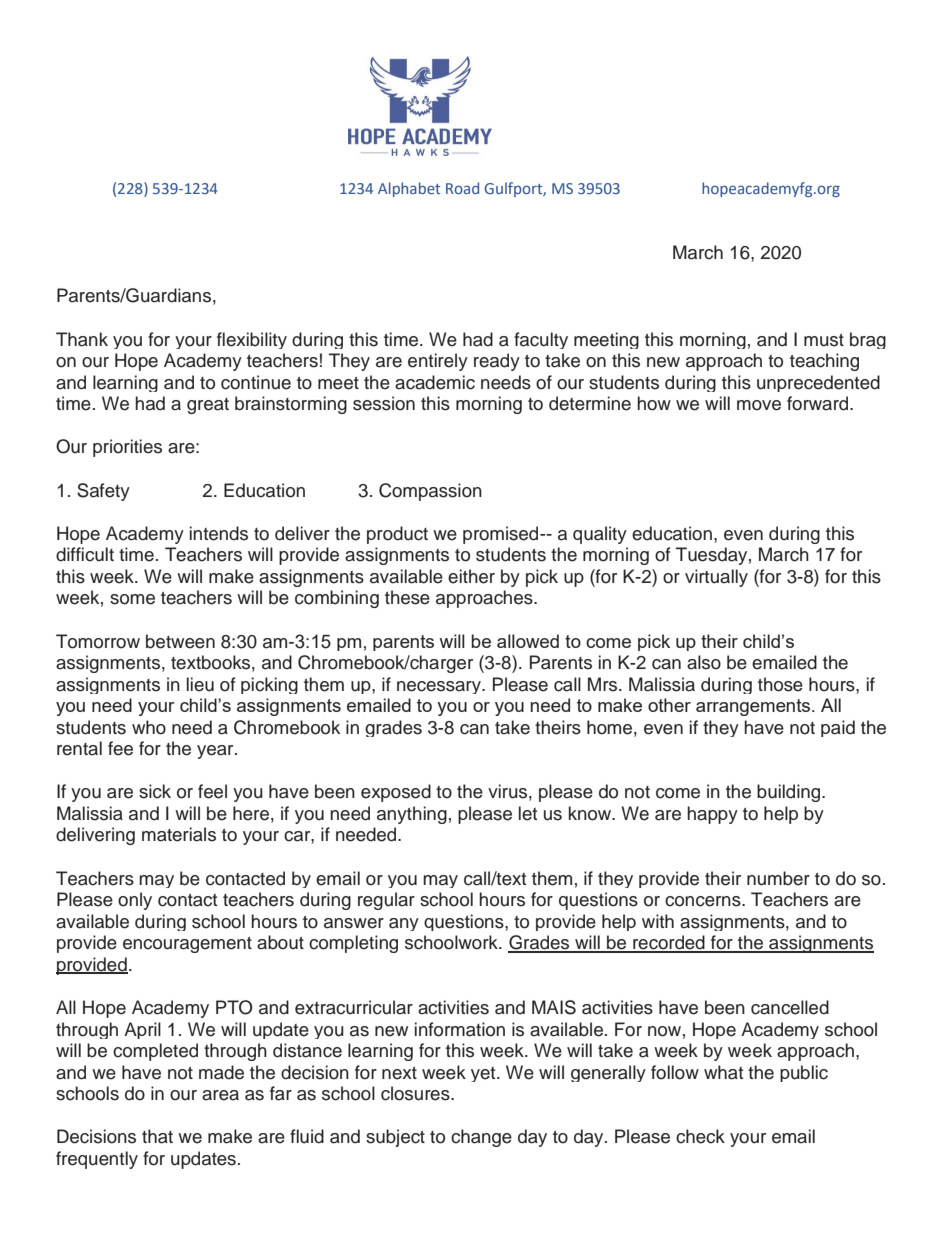  What do you see at coordinates (481, 1138) in the document?
I see `change` at bounding box center [481, 1138].
